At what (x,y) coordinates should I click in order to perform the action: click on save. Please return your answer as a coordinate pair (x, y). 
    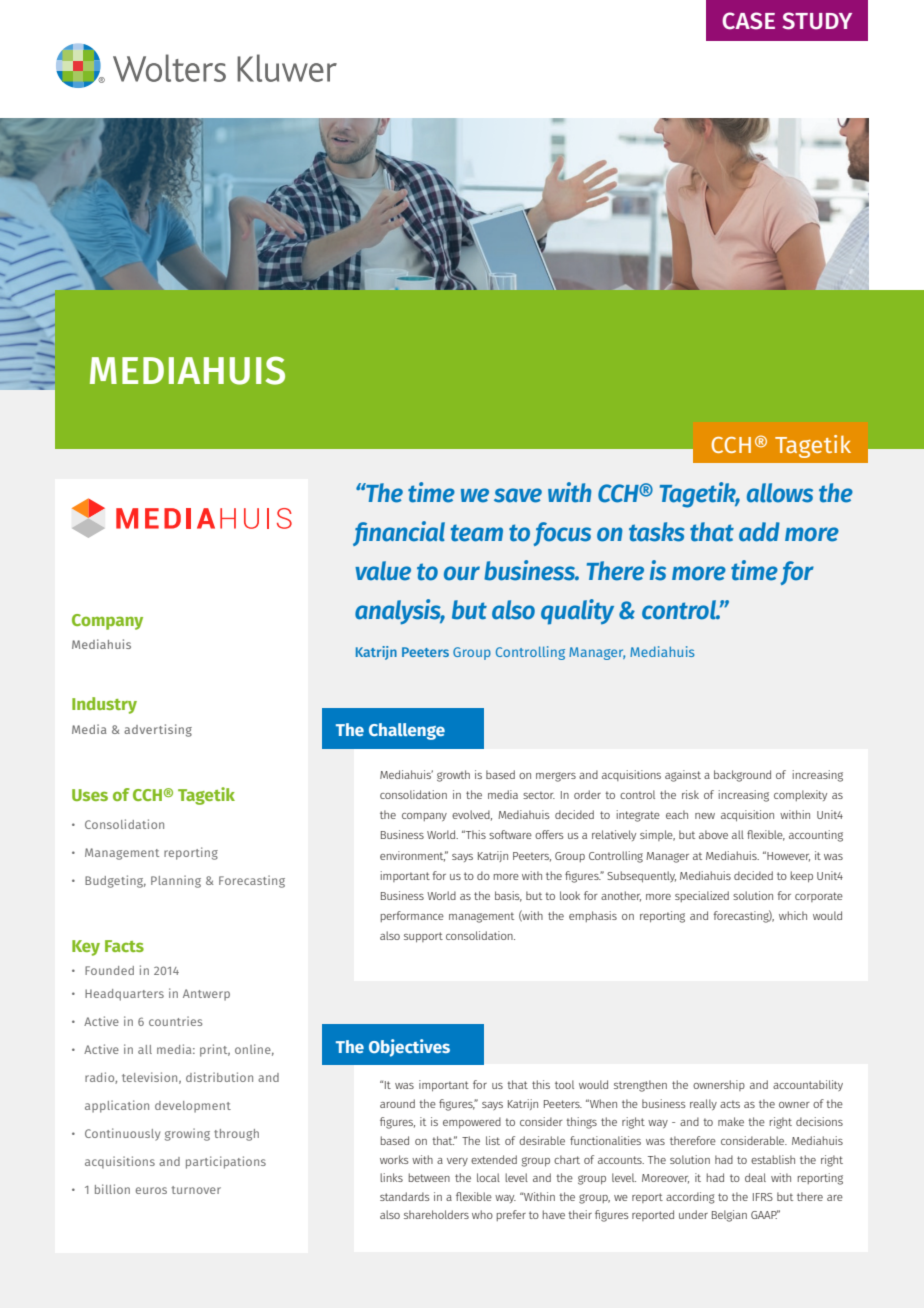
    Looking at the image, I should click on (518, 495).
